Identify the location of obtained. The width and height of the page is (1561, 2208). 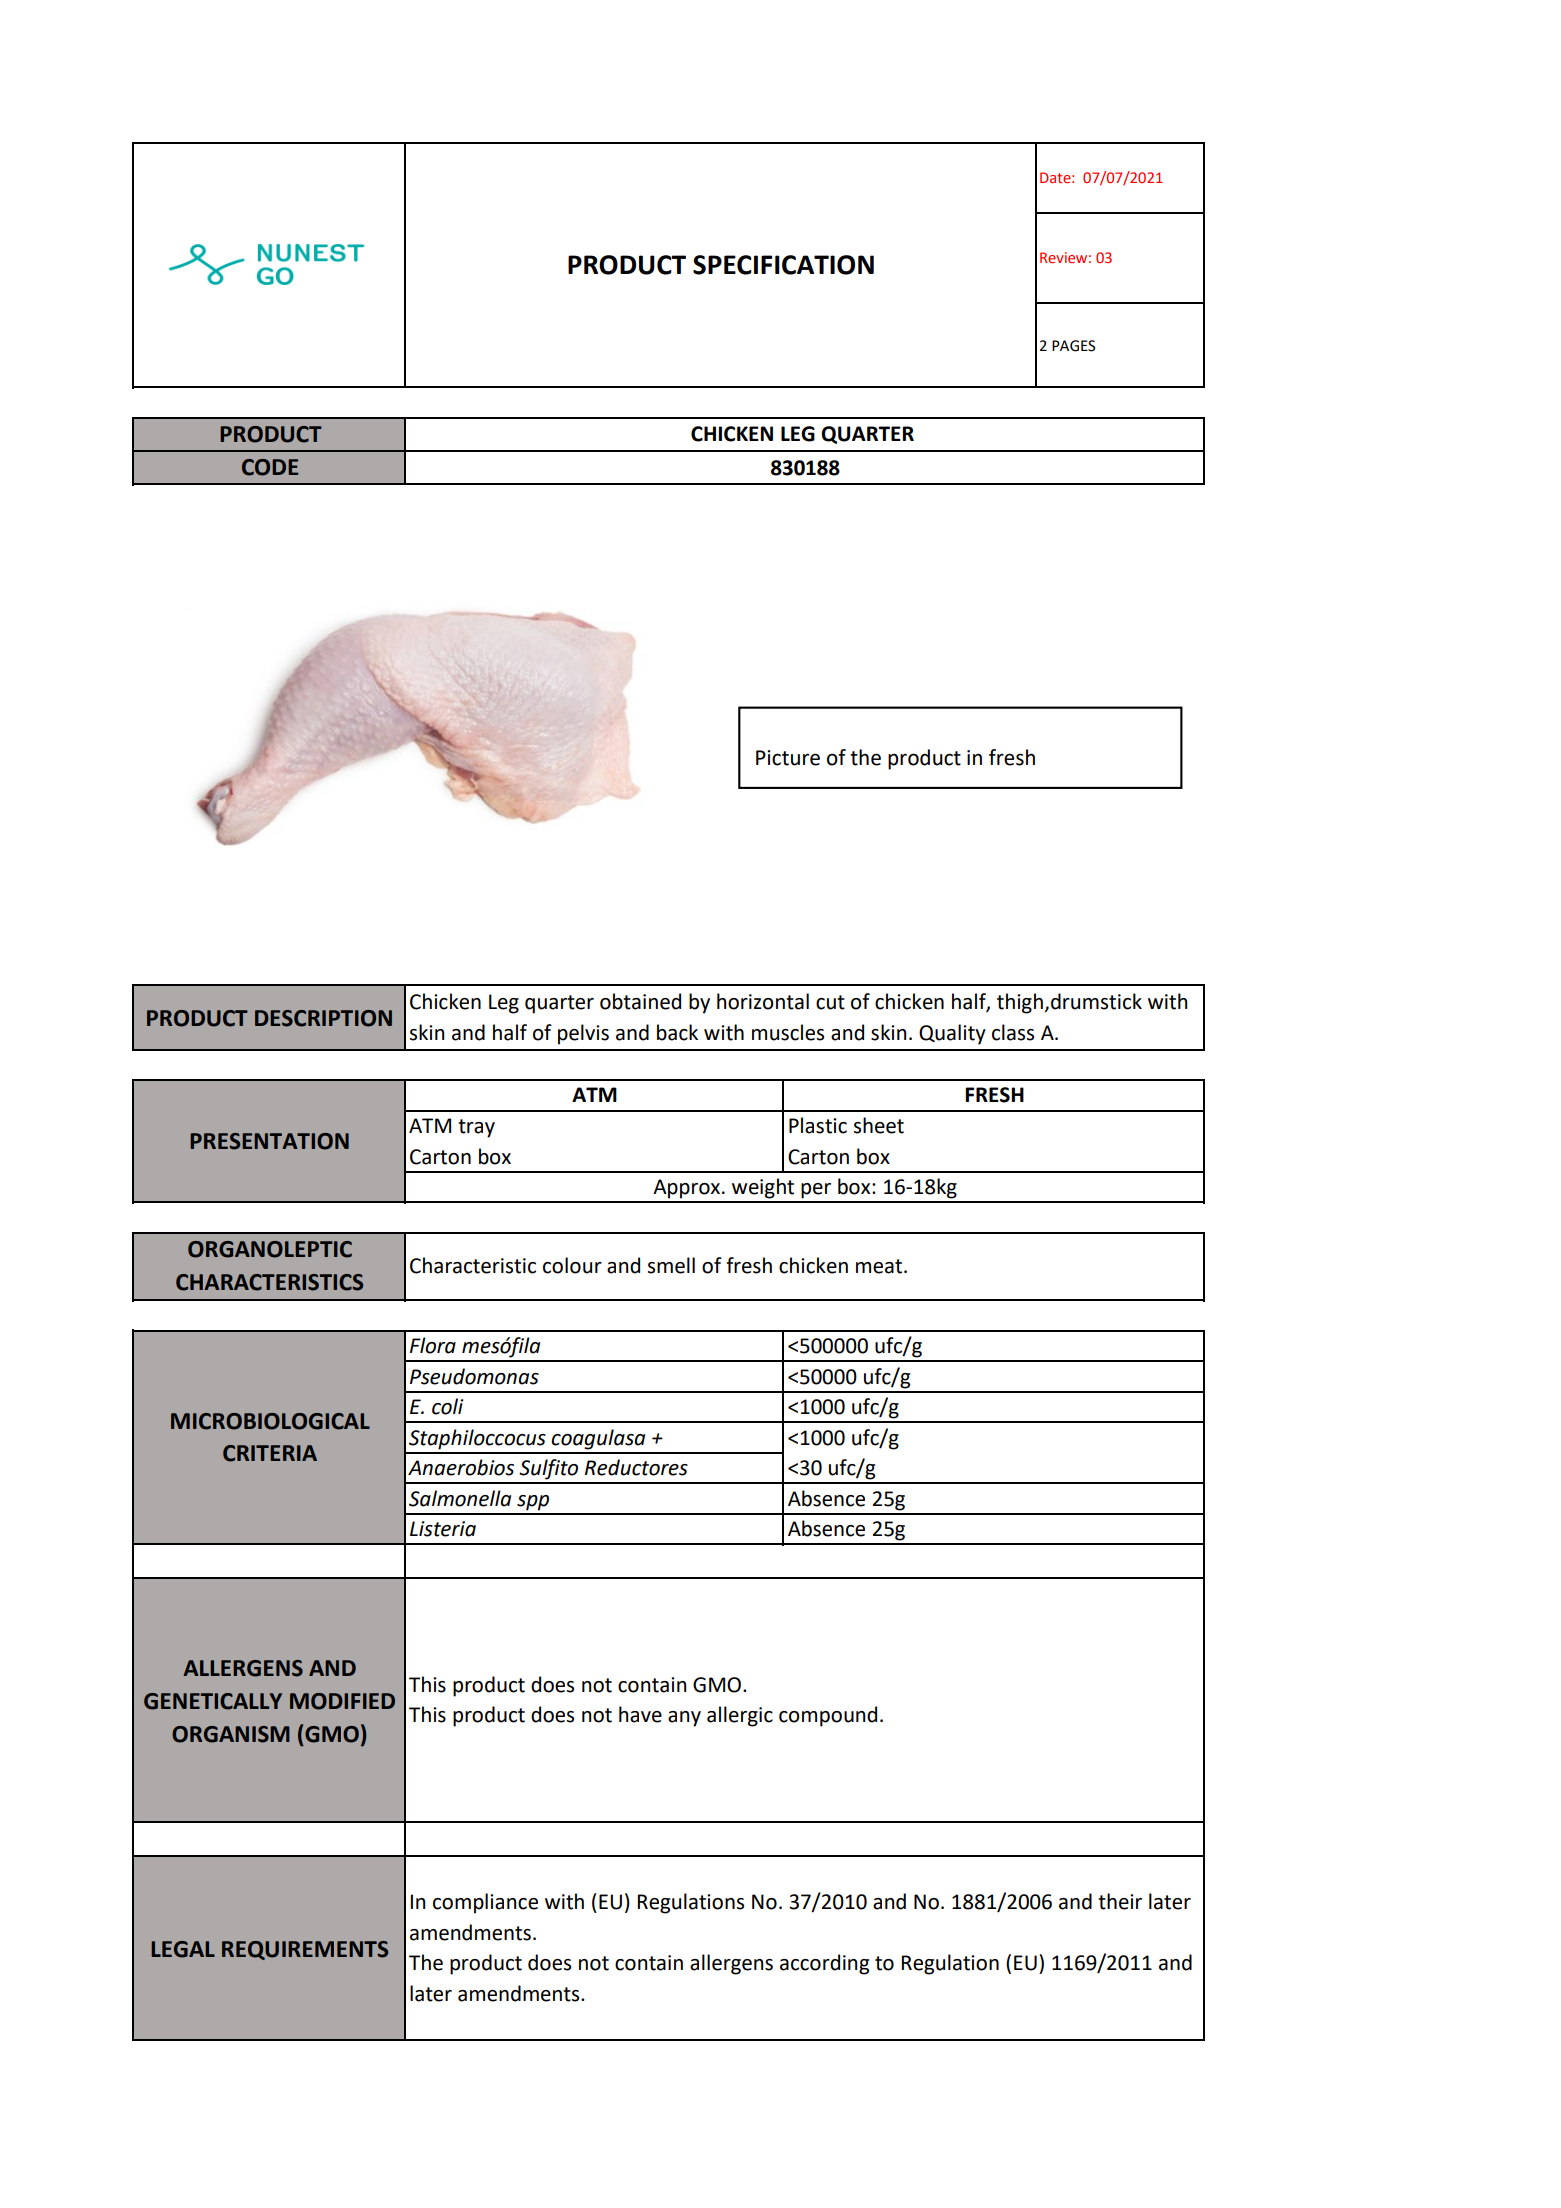
(640, 1001).
